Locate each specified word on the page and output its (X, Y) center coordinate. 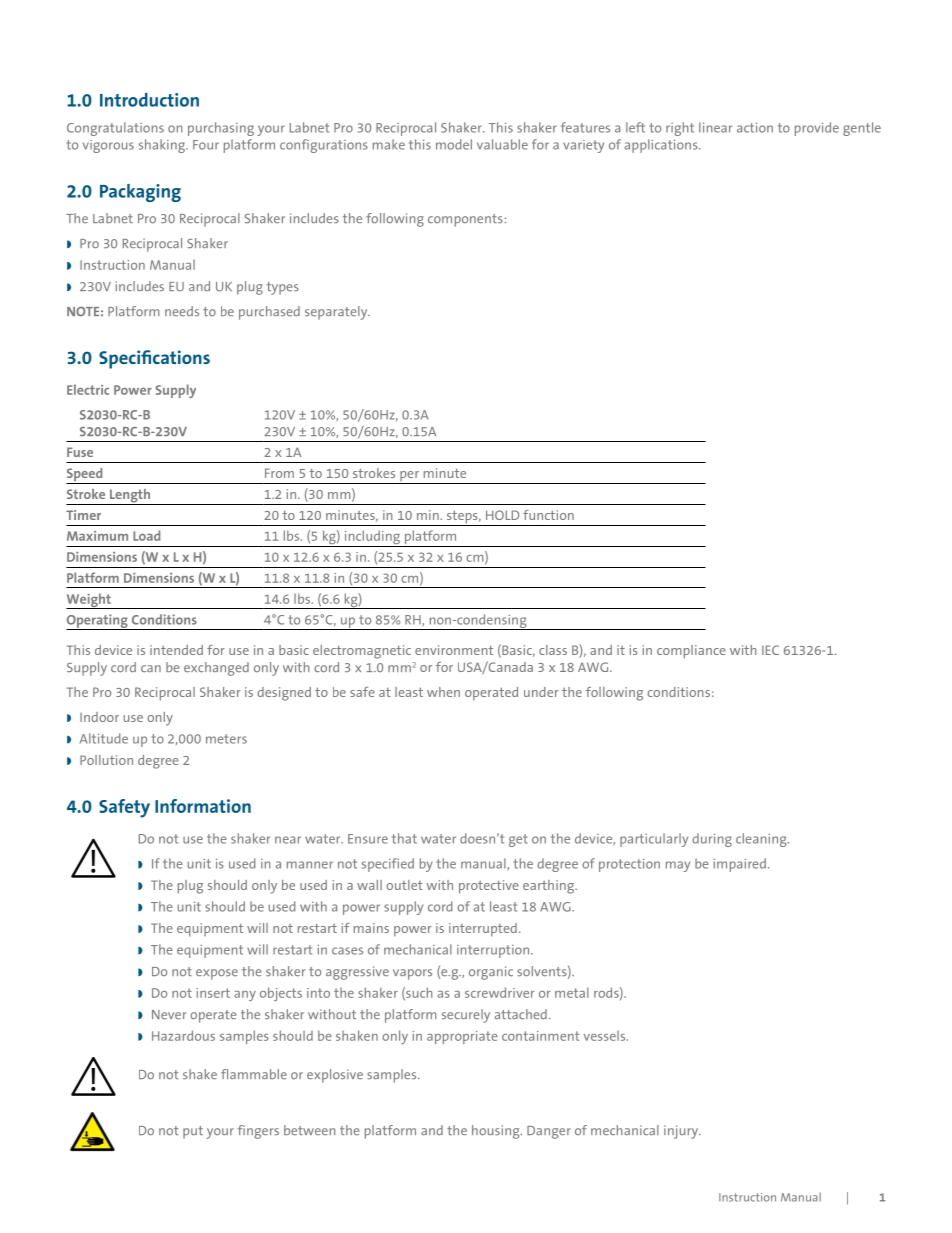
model (454, 144)
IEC (770, 650)
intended (176, 650)
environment (454, 650)
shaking (163, 146)
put (193, 1132)
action (755, 127)
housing (497, 1132)
